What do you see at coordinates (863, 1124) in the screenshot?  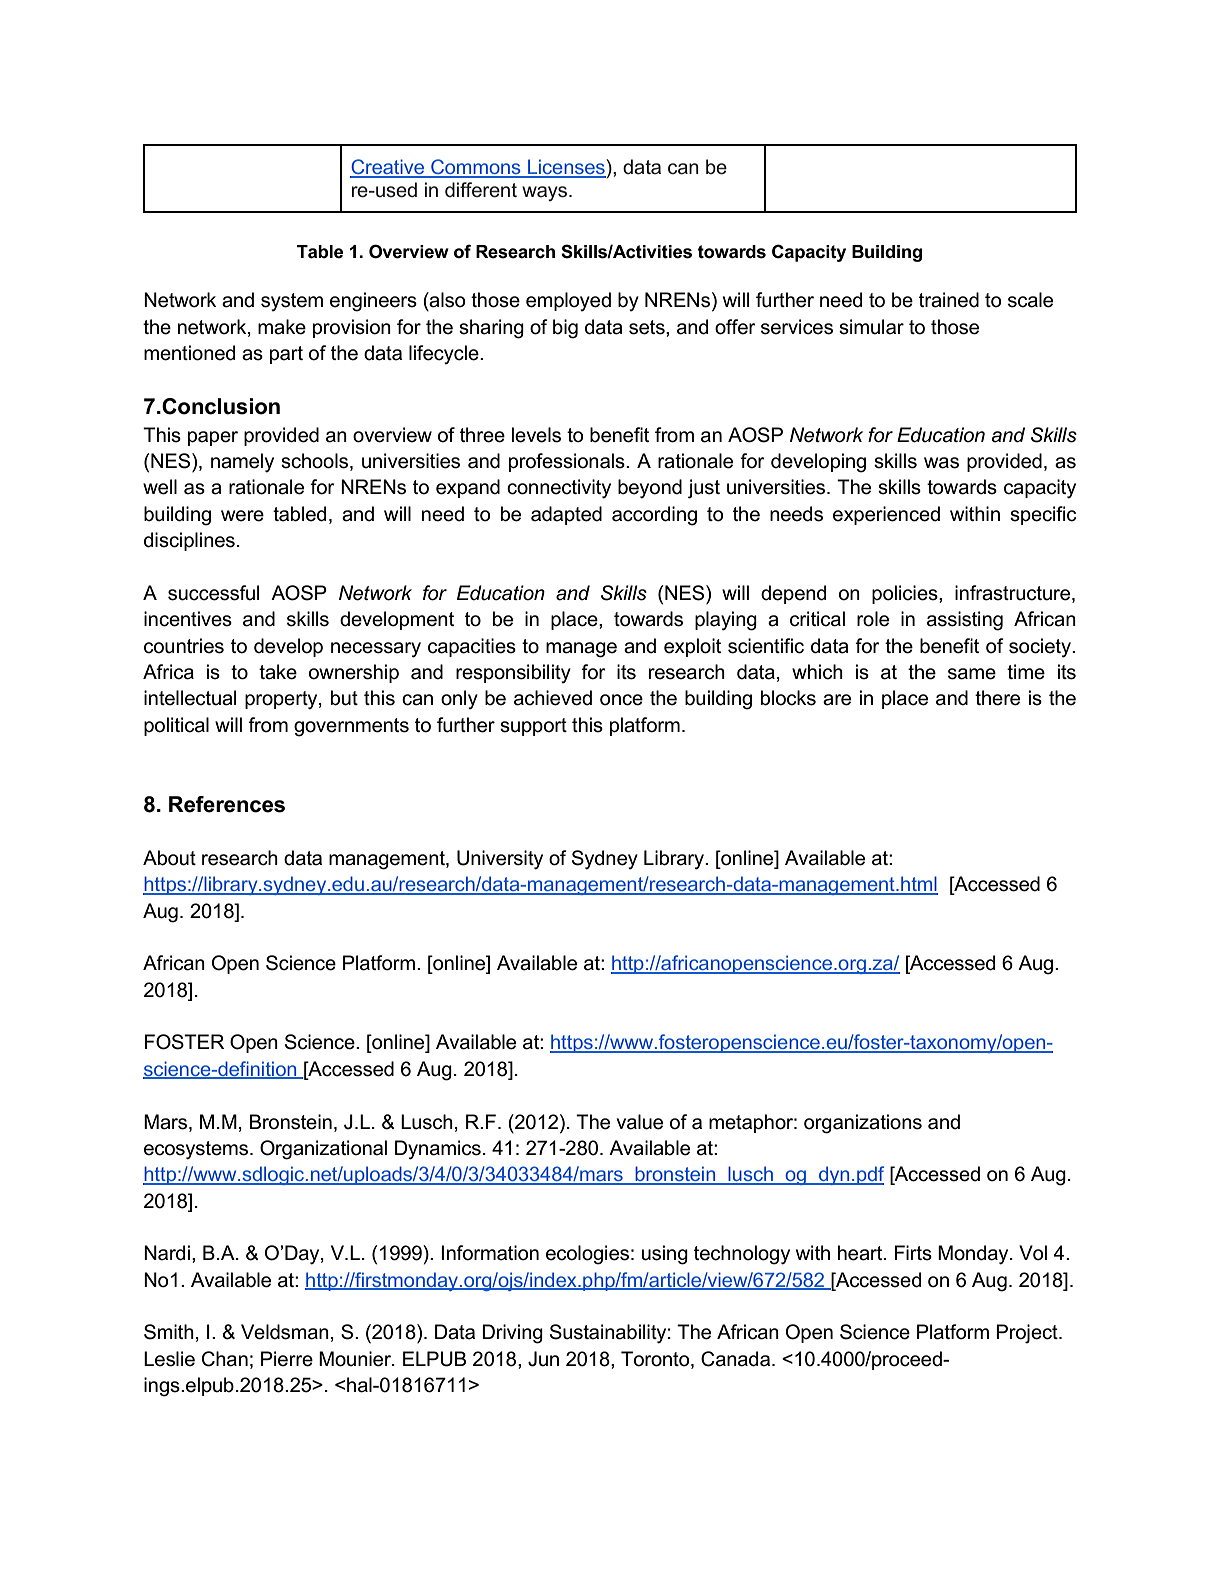 I see `organizations` at bounding box center [863, 1124].
